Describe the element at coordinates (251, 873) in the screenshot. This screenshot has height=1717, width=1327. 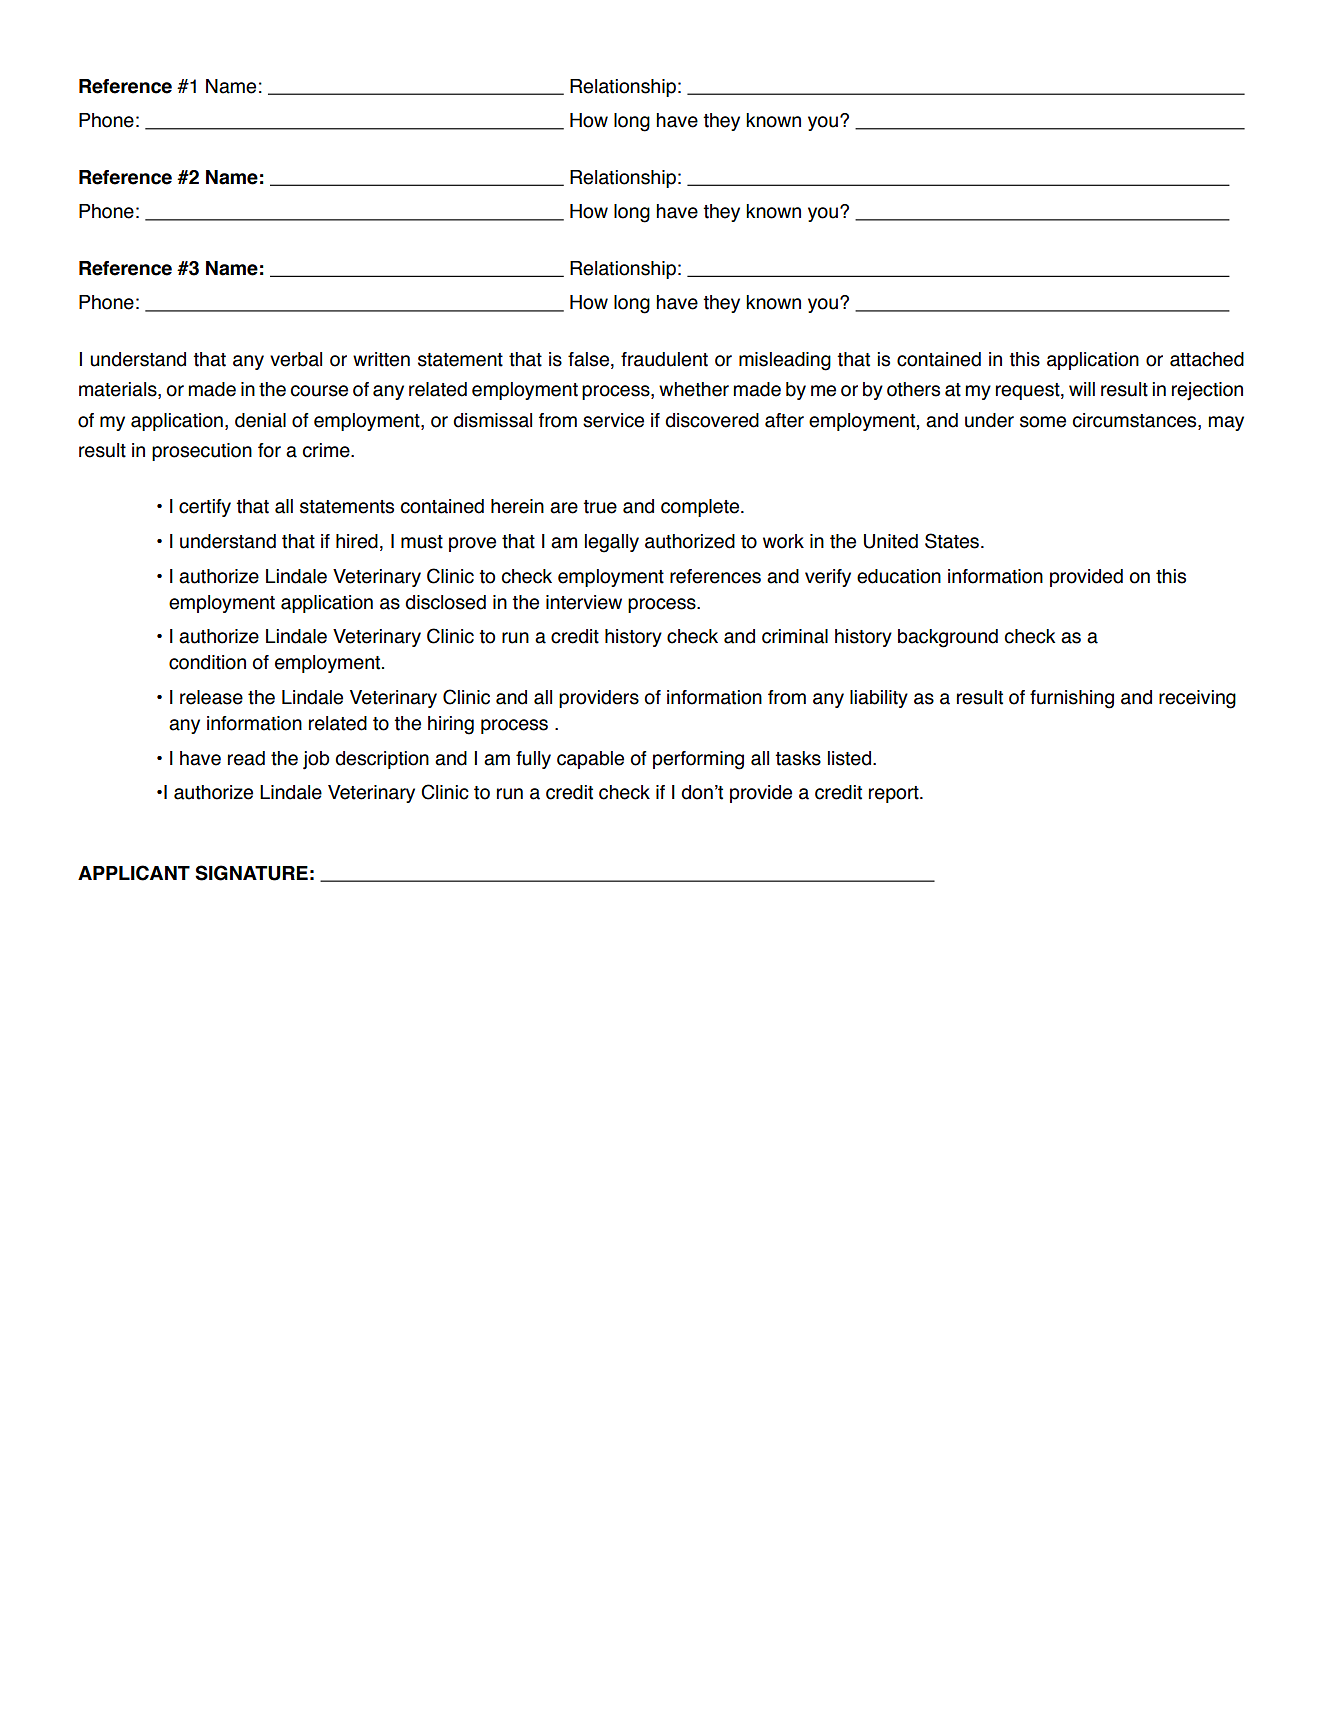
I see `SIGNATURE` at that location.
